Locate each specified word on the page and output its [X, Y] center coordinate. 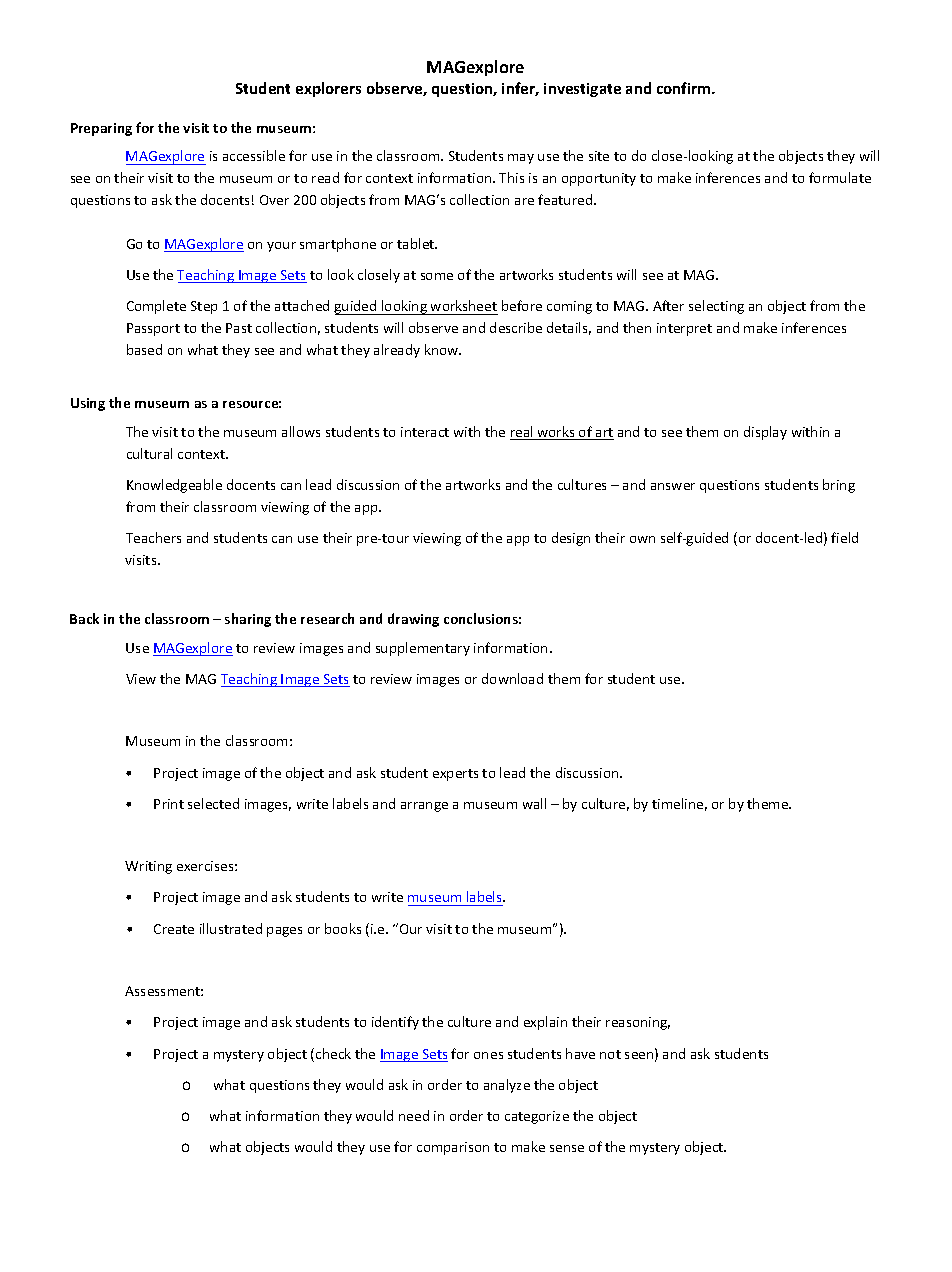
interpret [684, 329]
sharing [248, 620]
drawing [413, 620]
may [521, 159]
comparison [453, 1148]
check [333, 1053]
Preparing [101, 129]
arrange [424, 807]
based [144, 349]
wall [534, 803]
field [844, 537]
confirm [685, 88]
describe [516, 327]
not [610, 1054]
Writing [148, 867]
